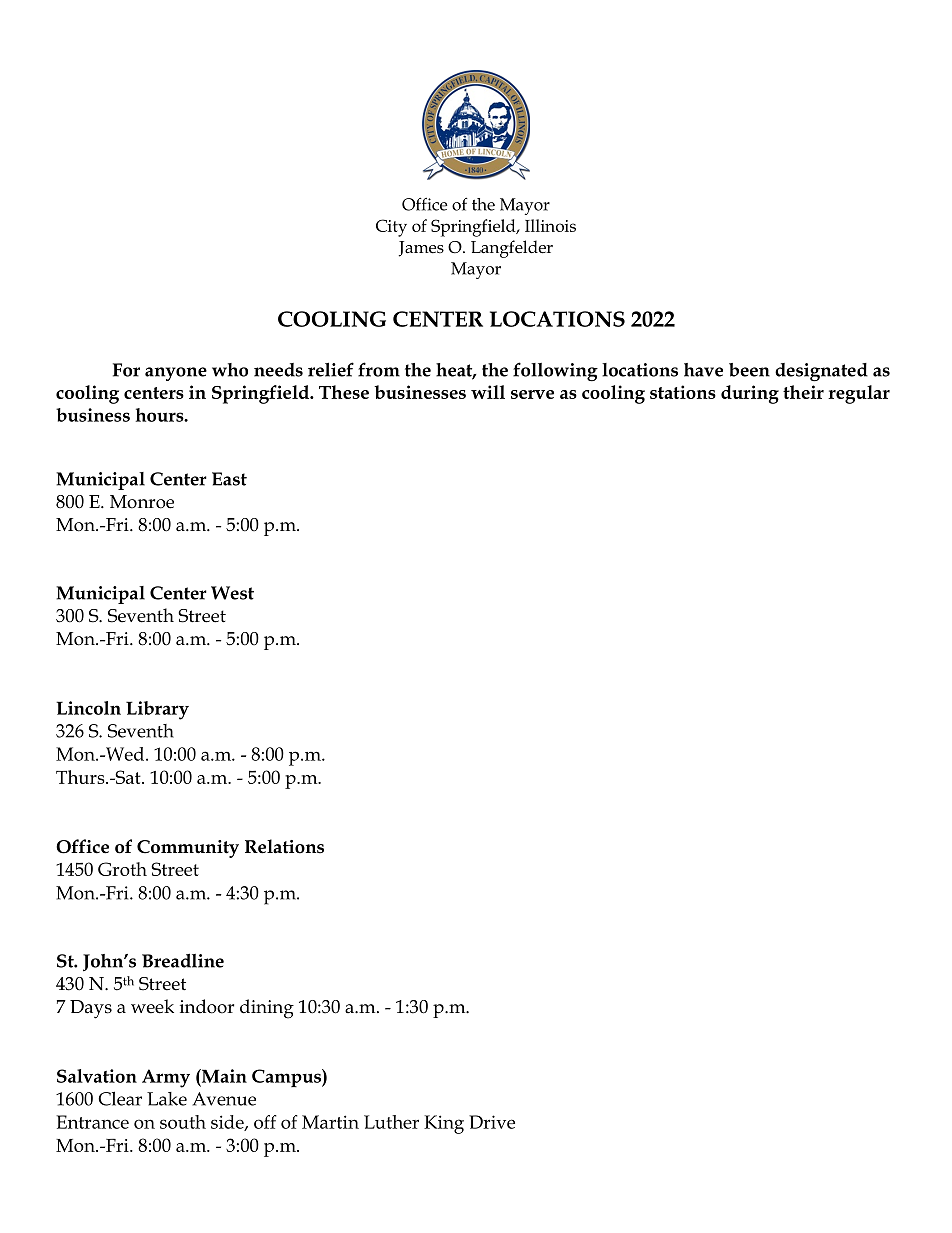 This image has height=1233, width=952. Describe the element at coordinates (492, 1122) in the image. I see `Drive` at that location.
